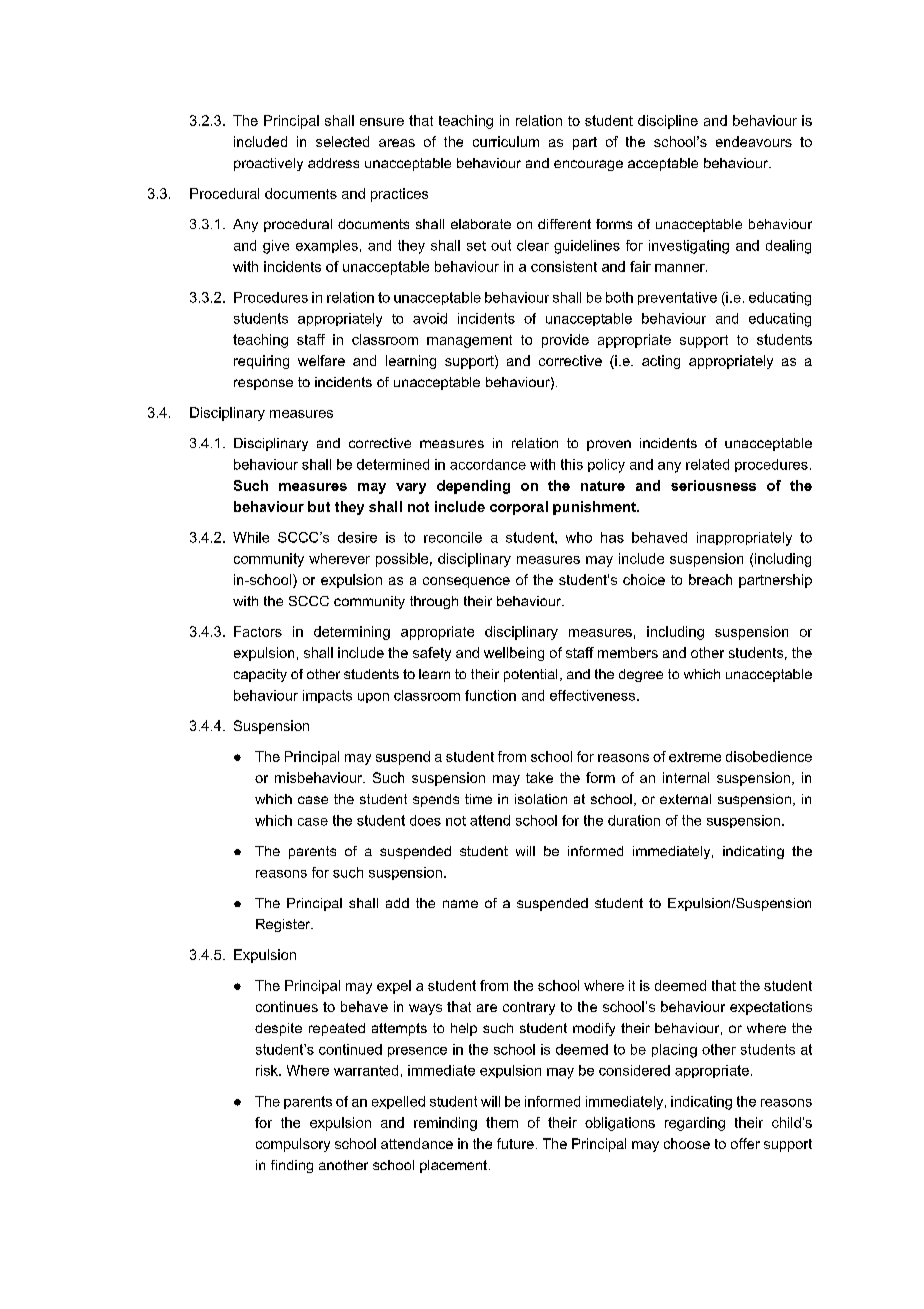 The image size is (924, 1309). I want to click on curriculum, so click(506, 141).
